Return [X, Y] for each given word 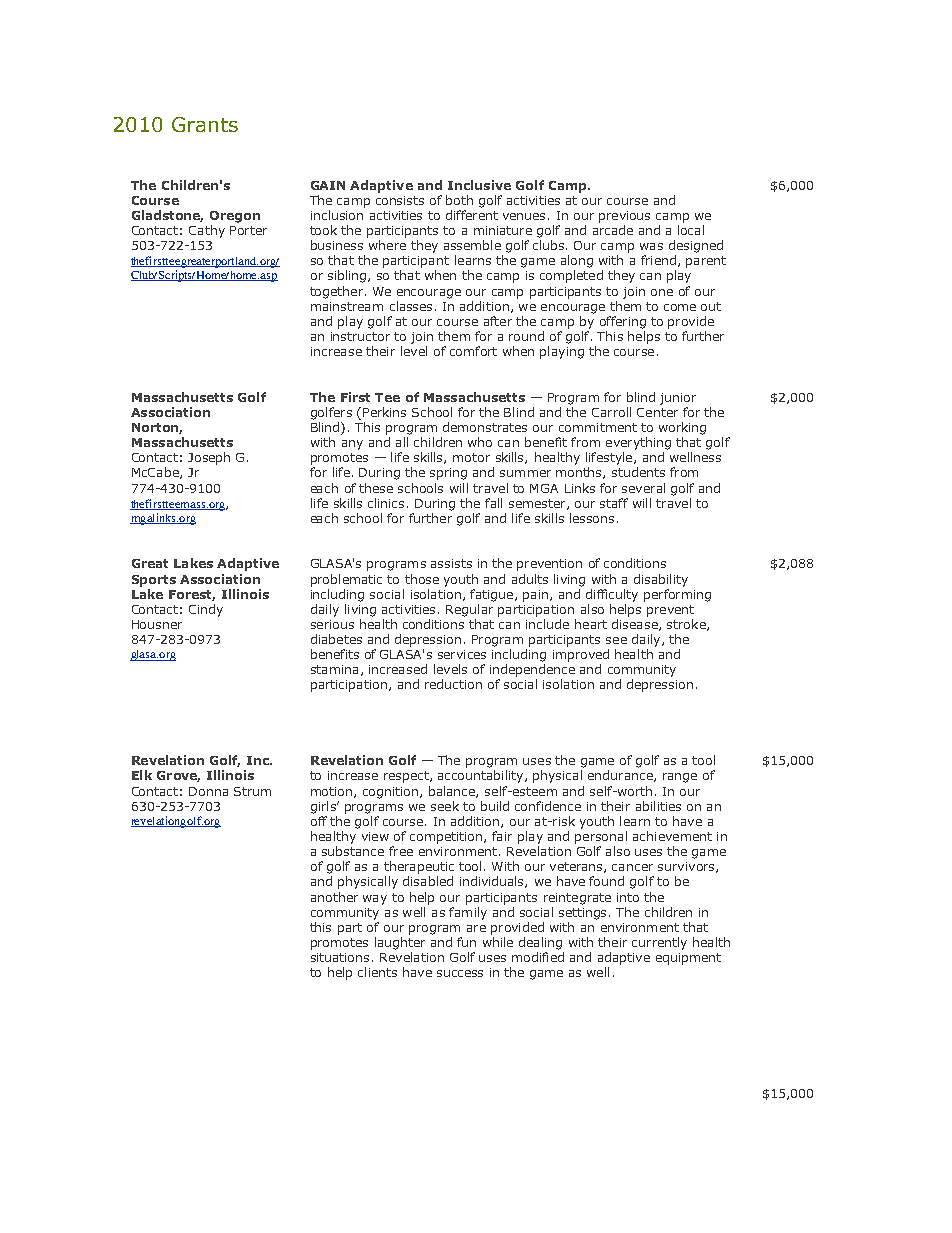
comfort [473, 351]
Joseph [209, 458]
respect [407, 777]
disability [661, 580]
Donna [208, 791]
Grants [205, 124]
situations [340, 957]
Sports [154, 581]
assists [451, 563]
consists [400, 200]
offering [623, 322]
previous [624, 217]
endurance [621, 776]
